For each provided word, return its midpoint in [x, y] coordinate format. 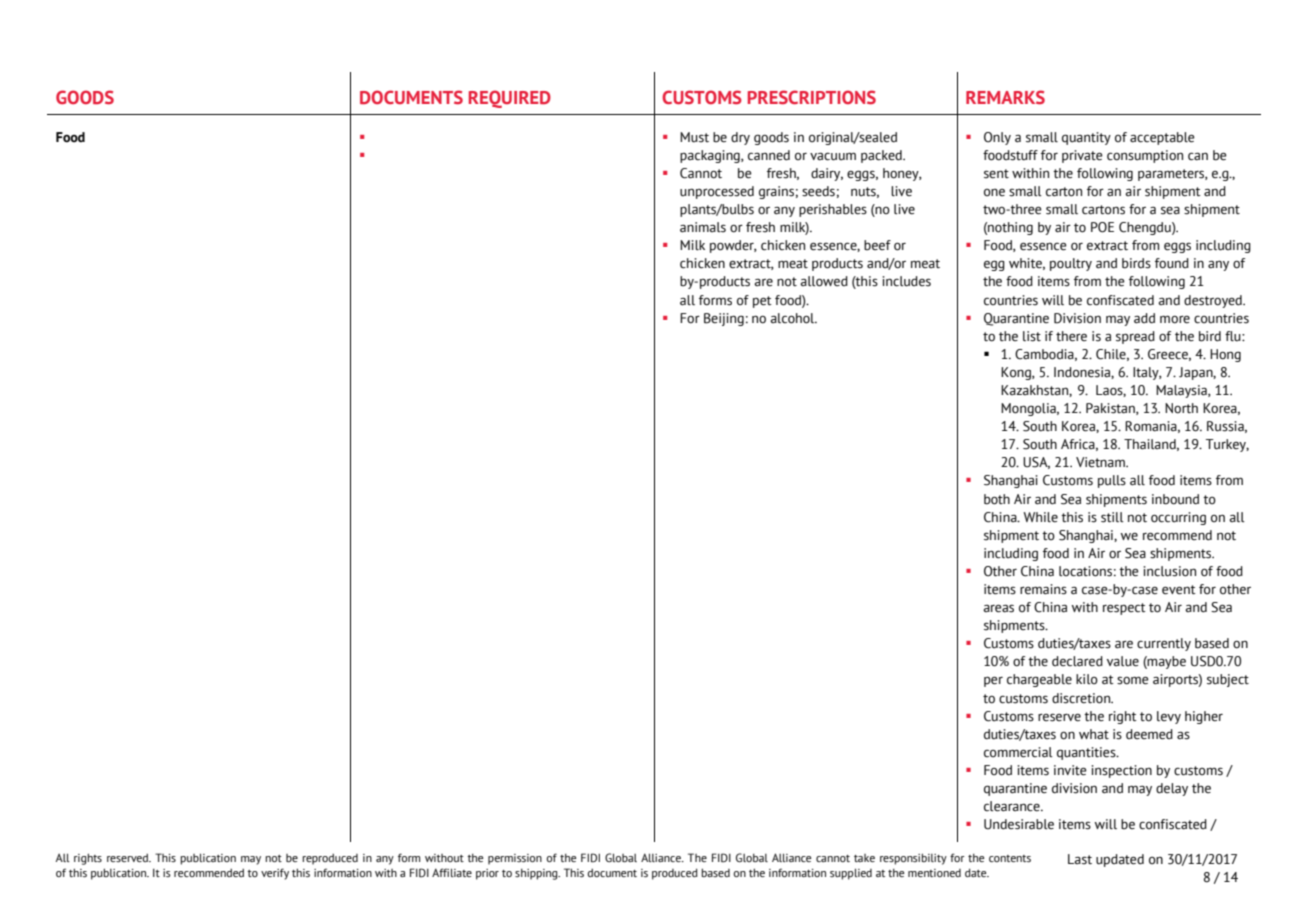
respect [1124, 609]
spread [1135, 337]
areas [998, 608]
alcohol [793, 318]
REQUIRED [510, 99]
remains [1043, 589]
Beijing [724, 319]
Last [1080, 859]
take [864, 858]
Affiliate [452, 872]
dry [740, 138]
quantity [1086, 138]
